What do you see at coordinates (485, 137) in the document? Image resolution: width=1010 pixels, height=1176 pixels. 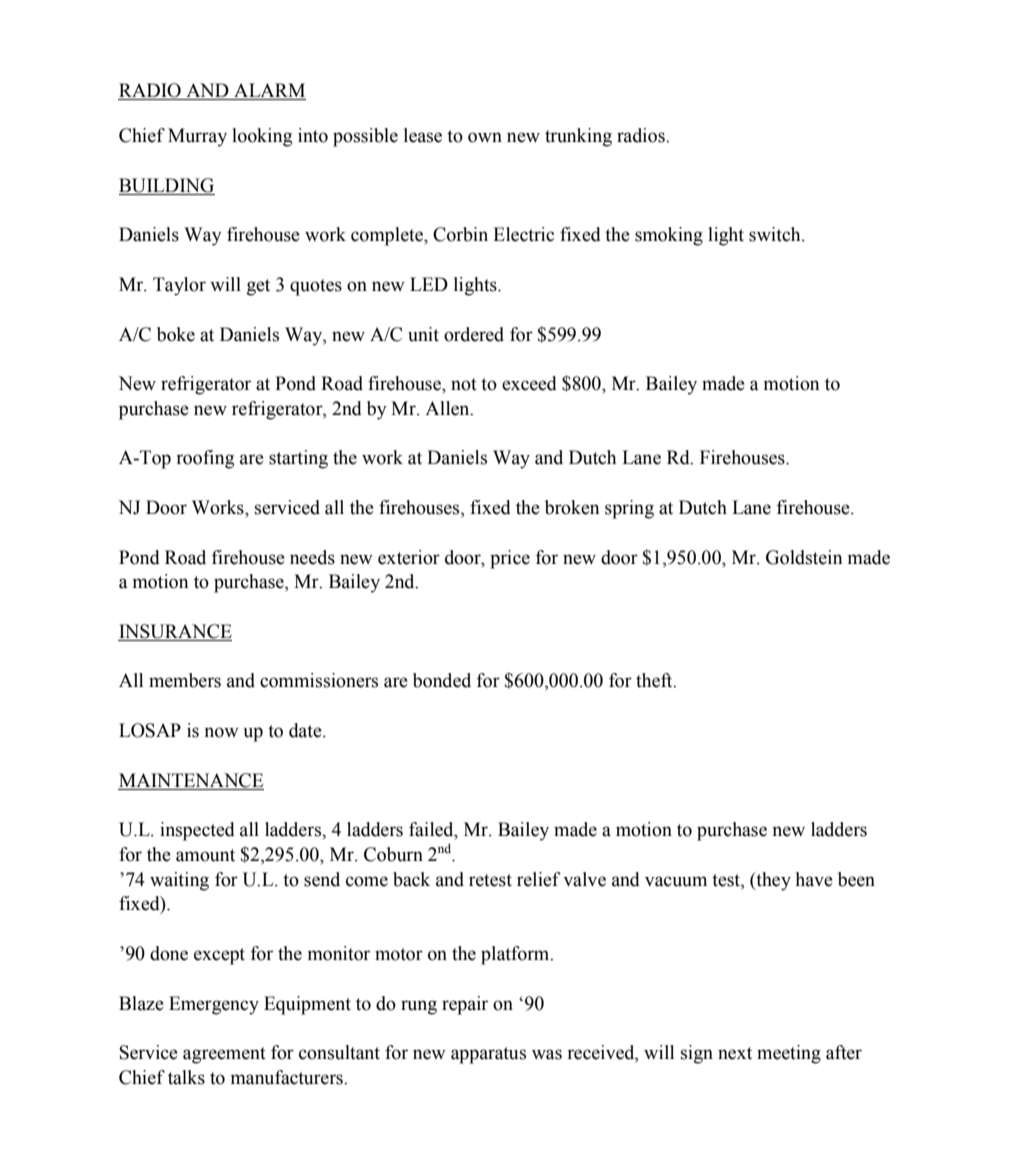 I see `own` at bounding box center [485, 137].
